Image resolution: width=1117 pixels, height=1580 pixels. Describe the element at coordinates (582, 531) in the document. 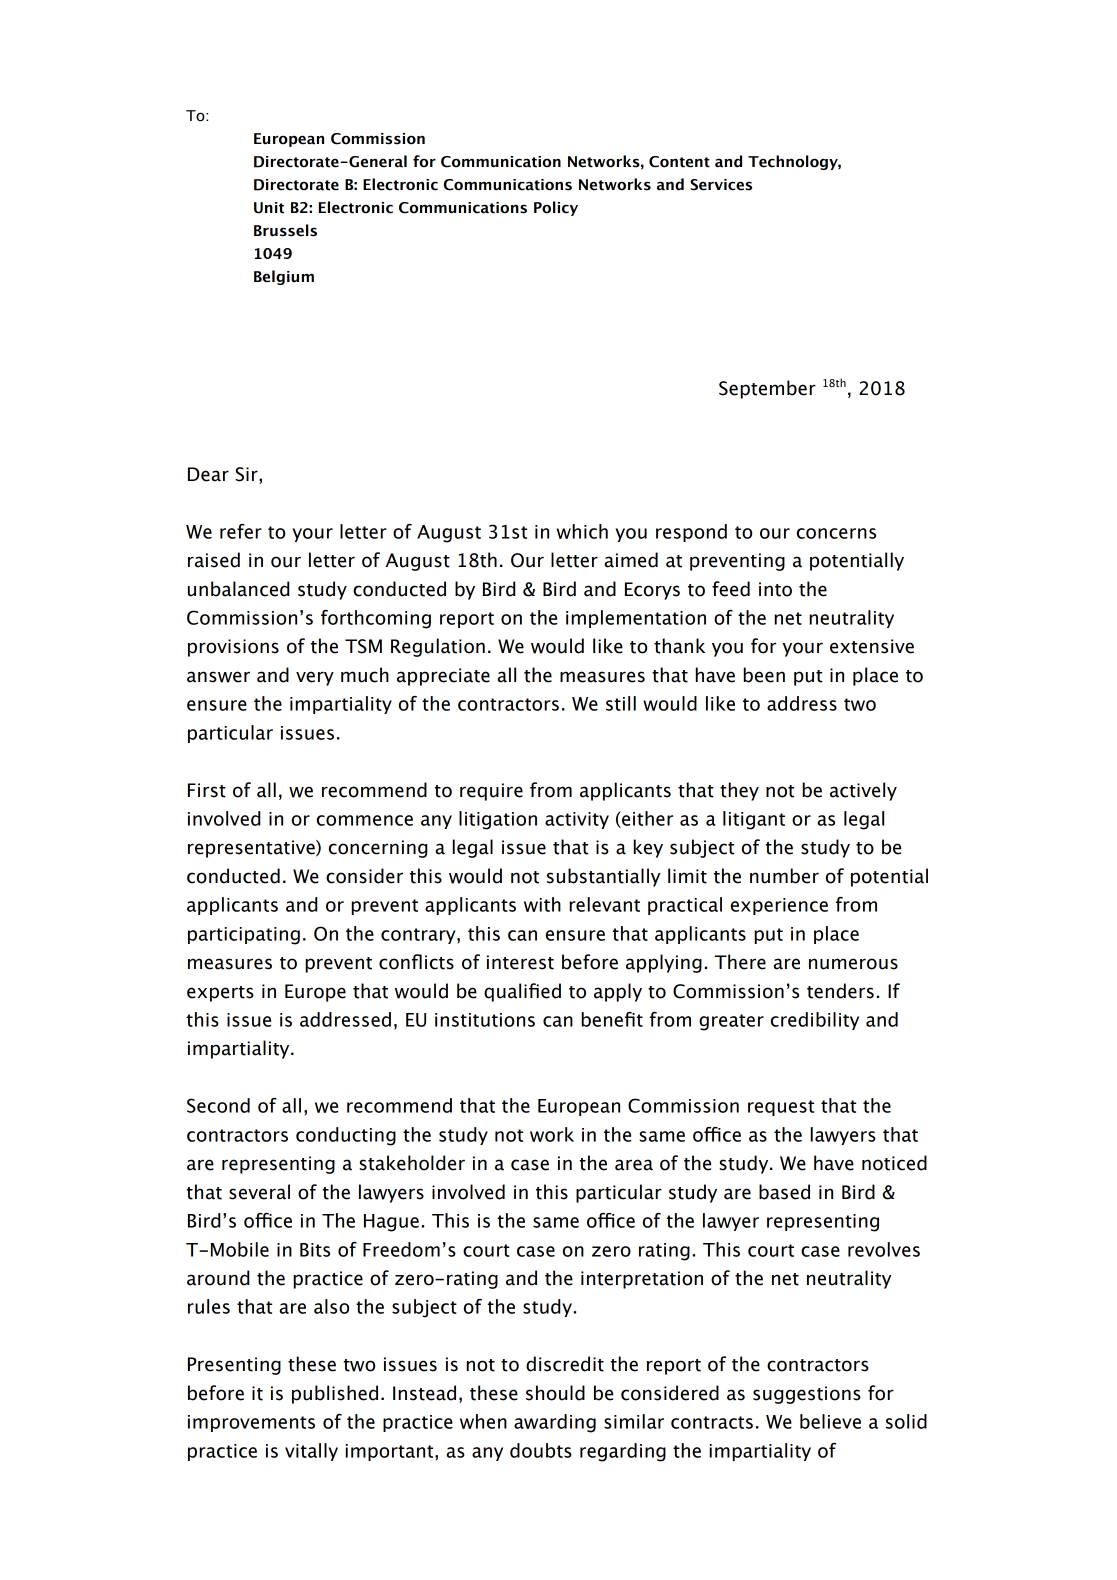

I see `which` at that location.
